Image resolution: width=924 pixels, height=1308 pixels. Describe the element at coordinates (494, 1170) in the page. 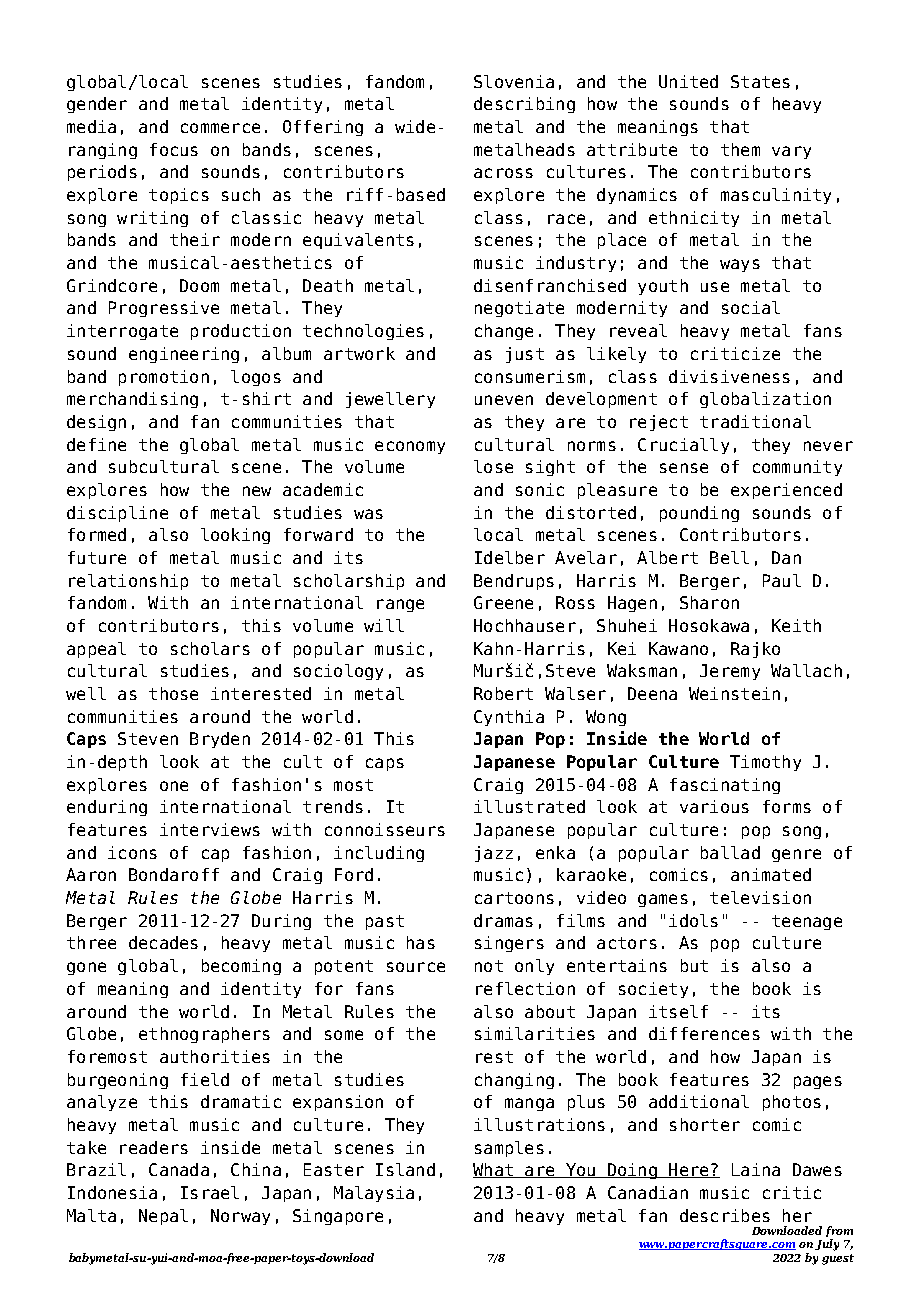

I see `What` at that location.
